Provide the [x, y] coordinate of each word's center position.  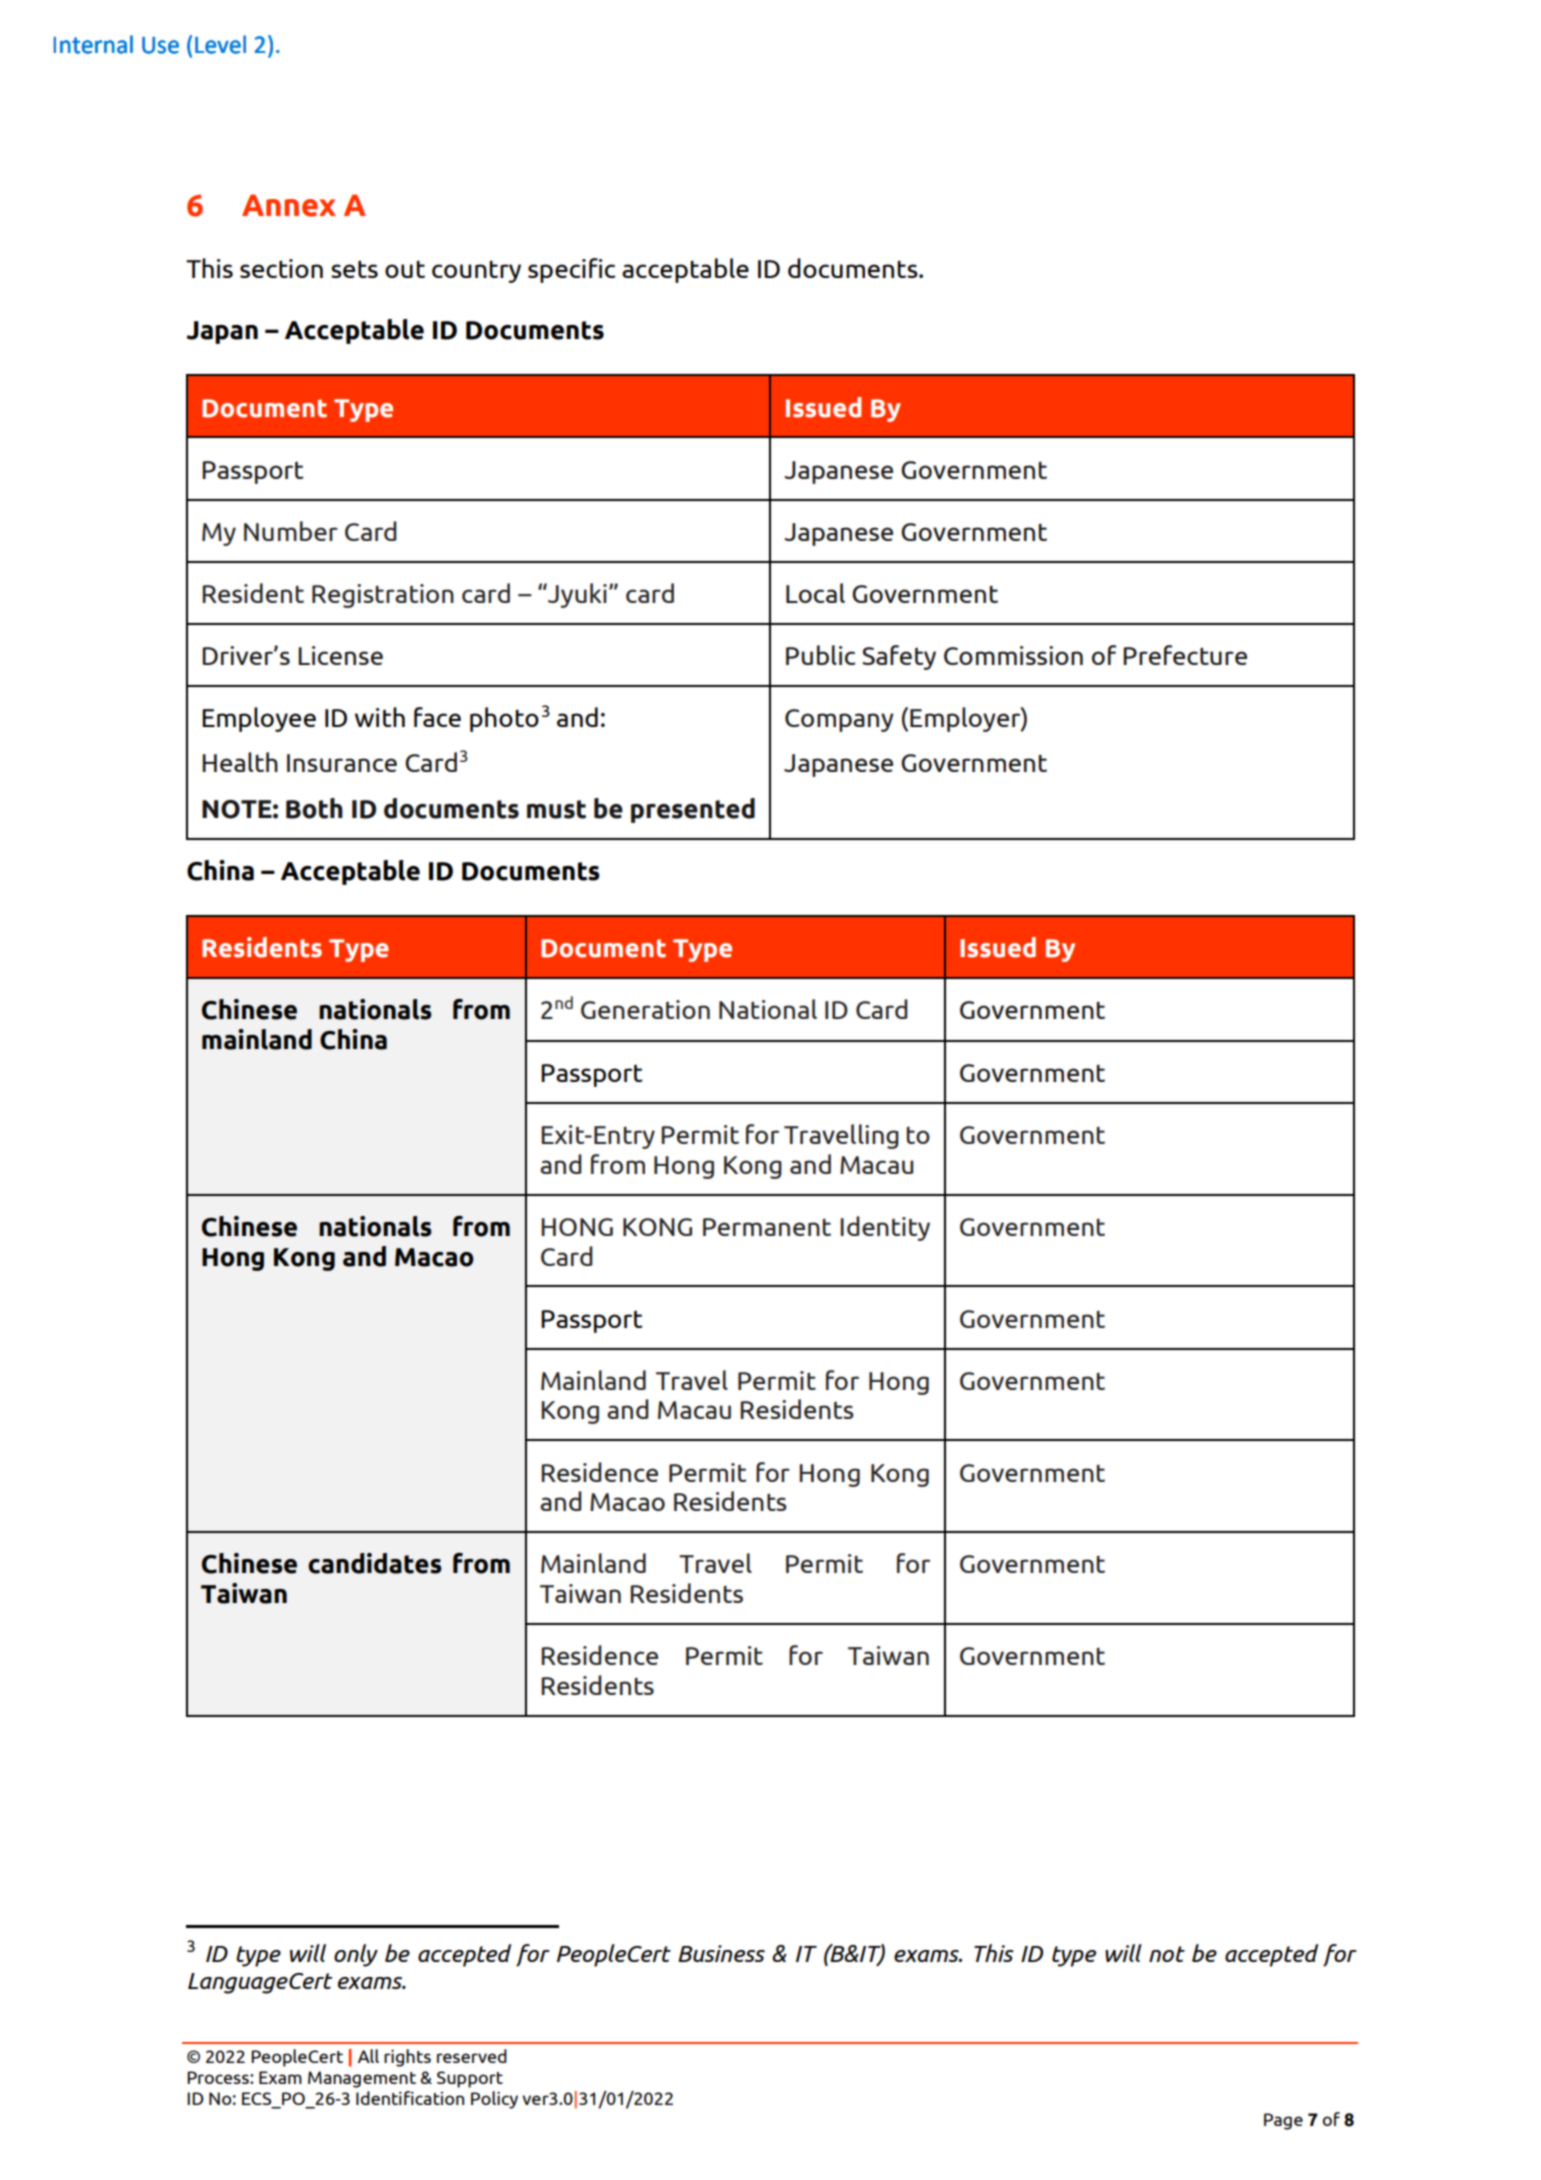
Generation [645, 1009]
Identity [885, 1228]
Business [721, 1953]
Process [219, 2077]
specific [571, 270]
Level [220, 44]
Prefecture [1185, 655]
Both [314, 808]
